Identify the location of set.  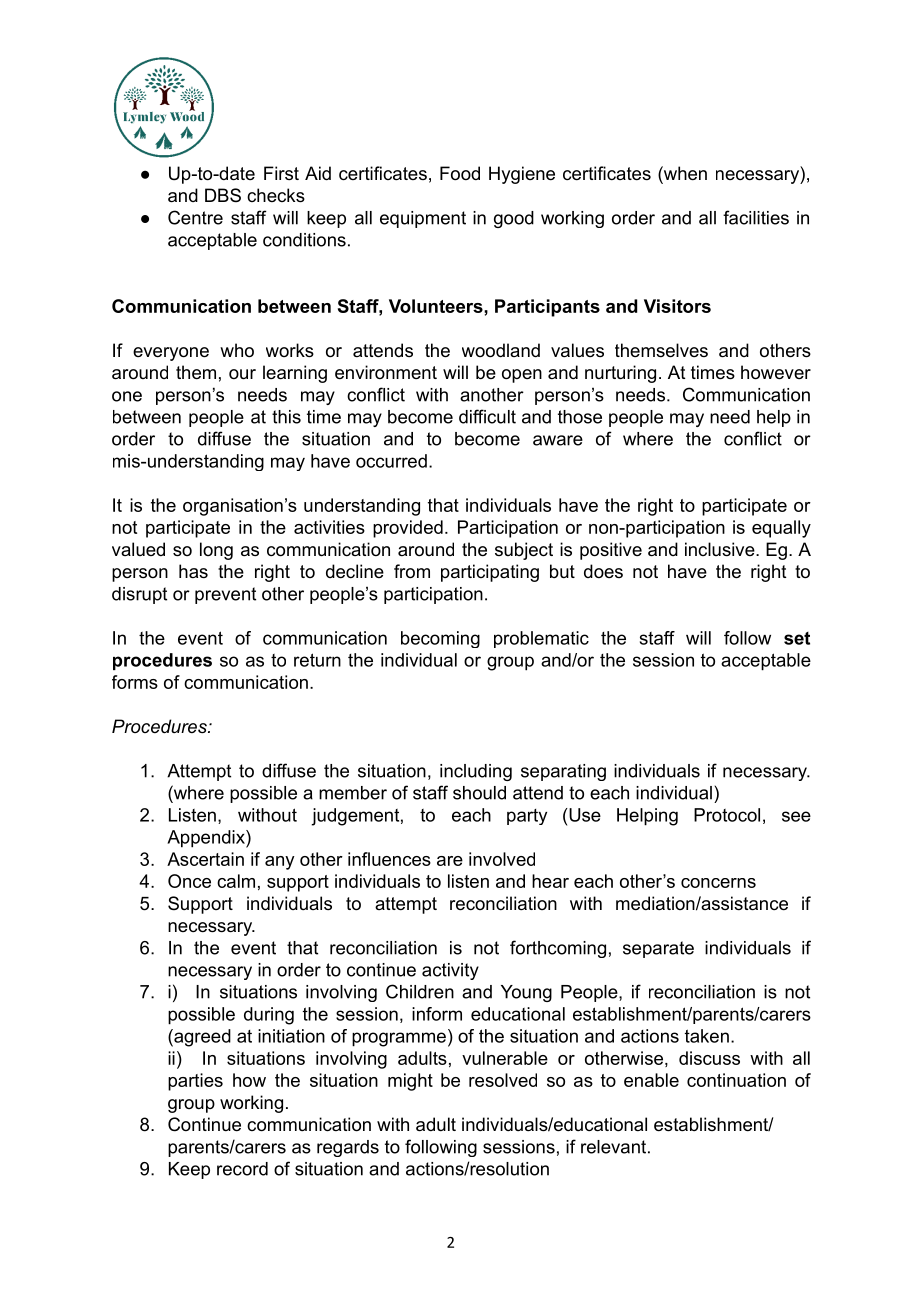
(797, 638).
